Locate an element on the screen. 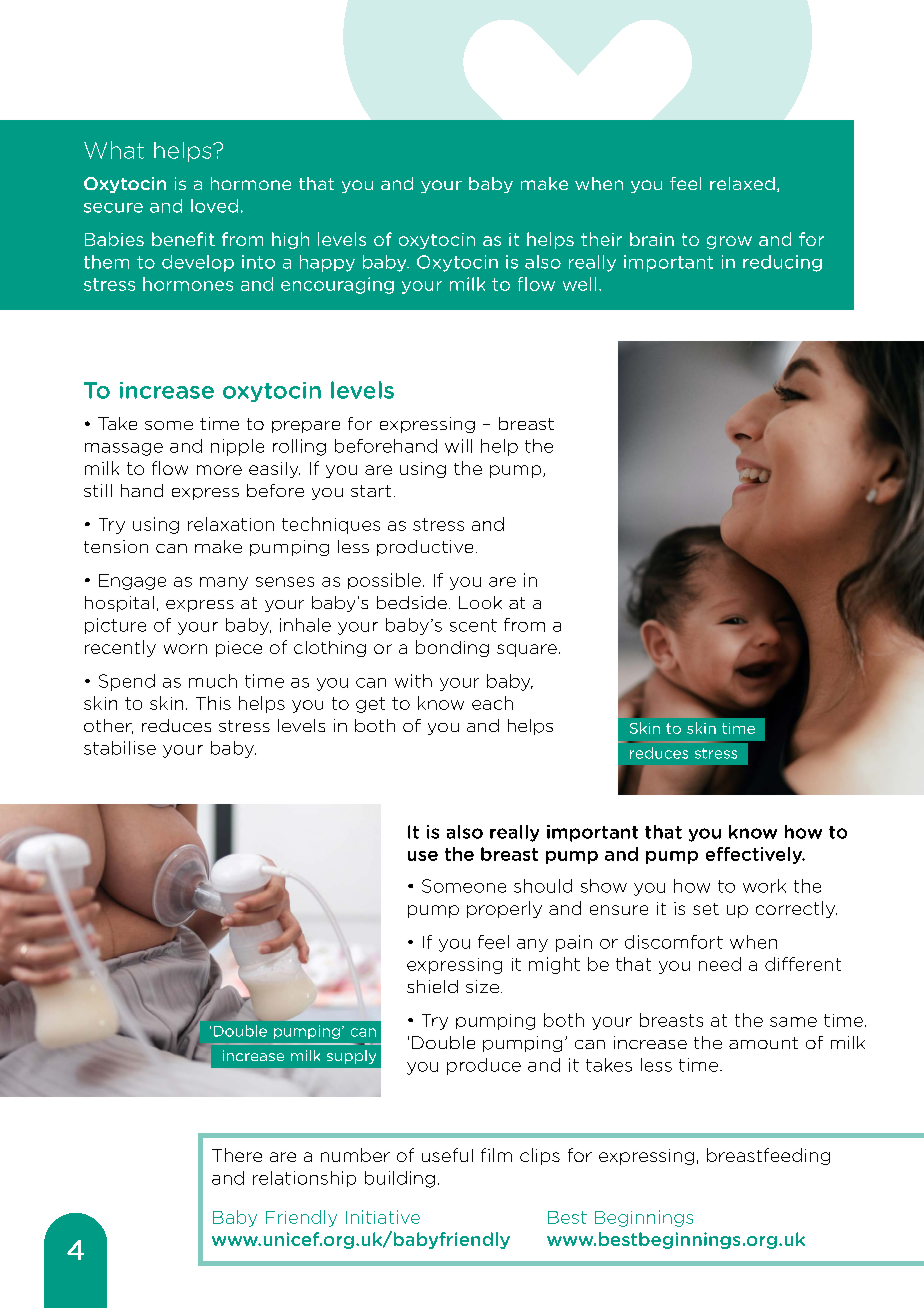 The height and width of the screenshot is (1308, 924). each is located at coordinates (492, 703).
